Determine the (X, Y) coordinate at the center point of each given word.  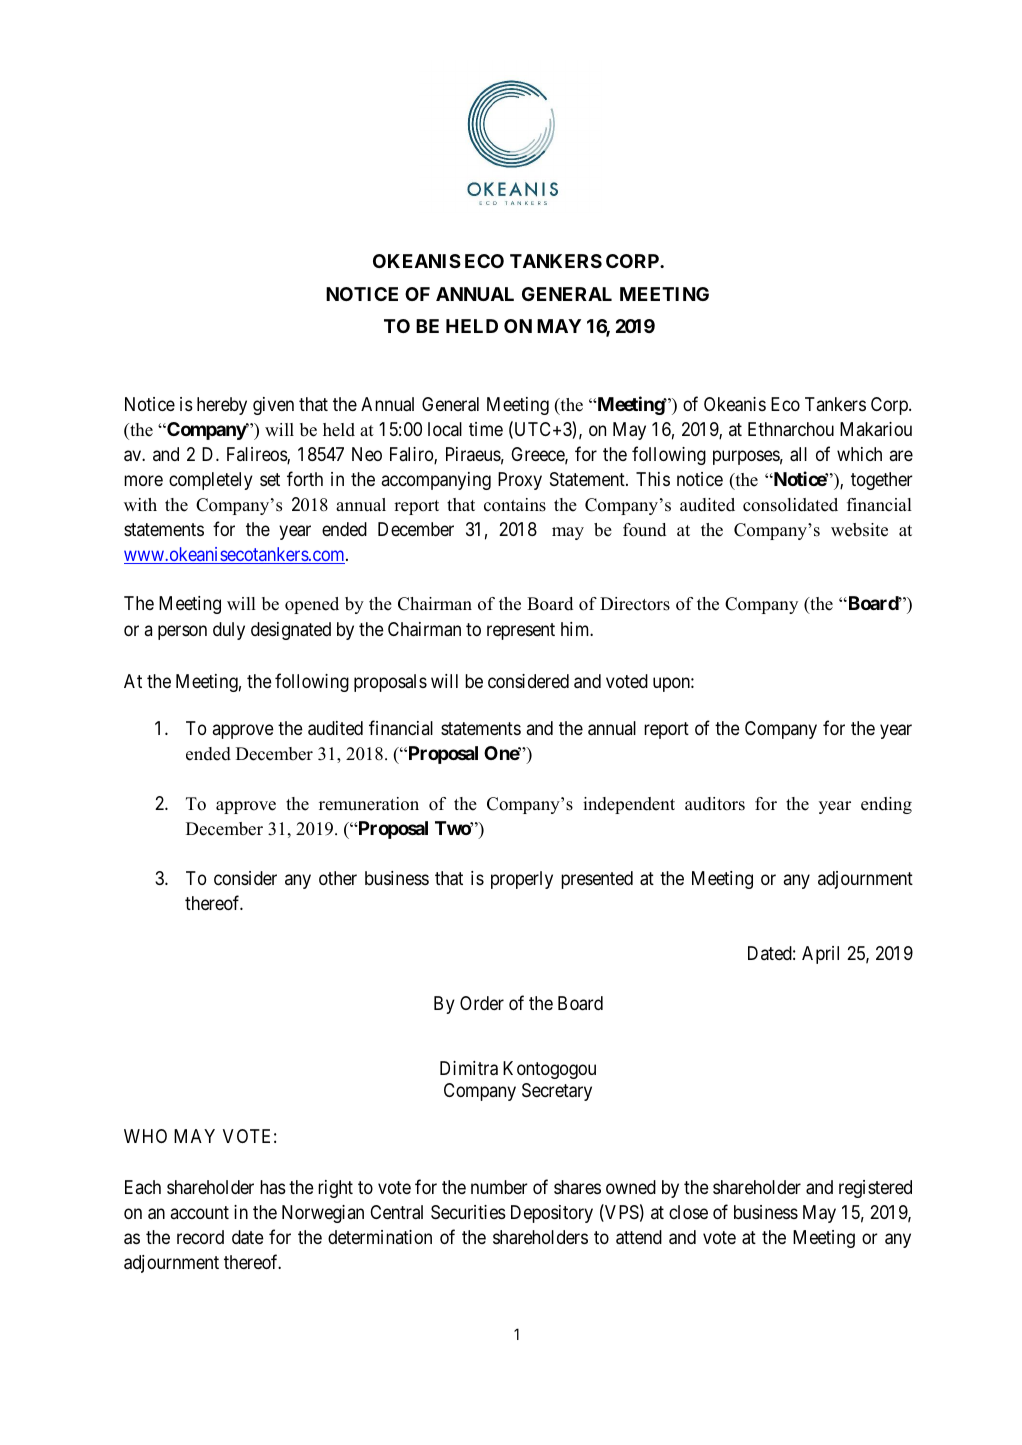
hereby (222, 406)
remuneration (369, 804)
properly (522, 880)
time (486, 429)
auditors (715, 804)
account (200, 1212)
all (798, 454)
